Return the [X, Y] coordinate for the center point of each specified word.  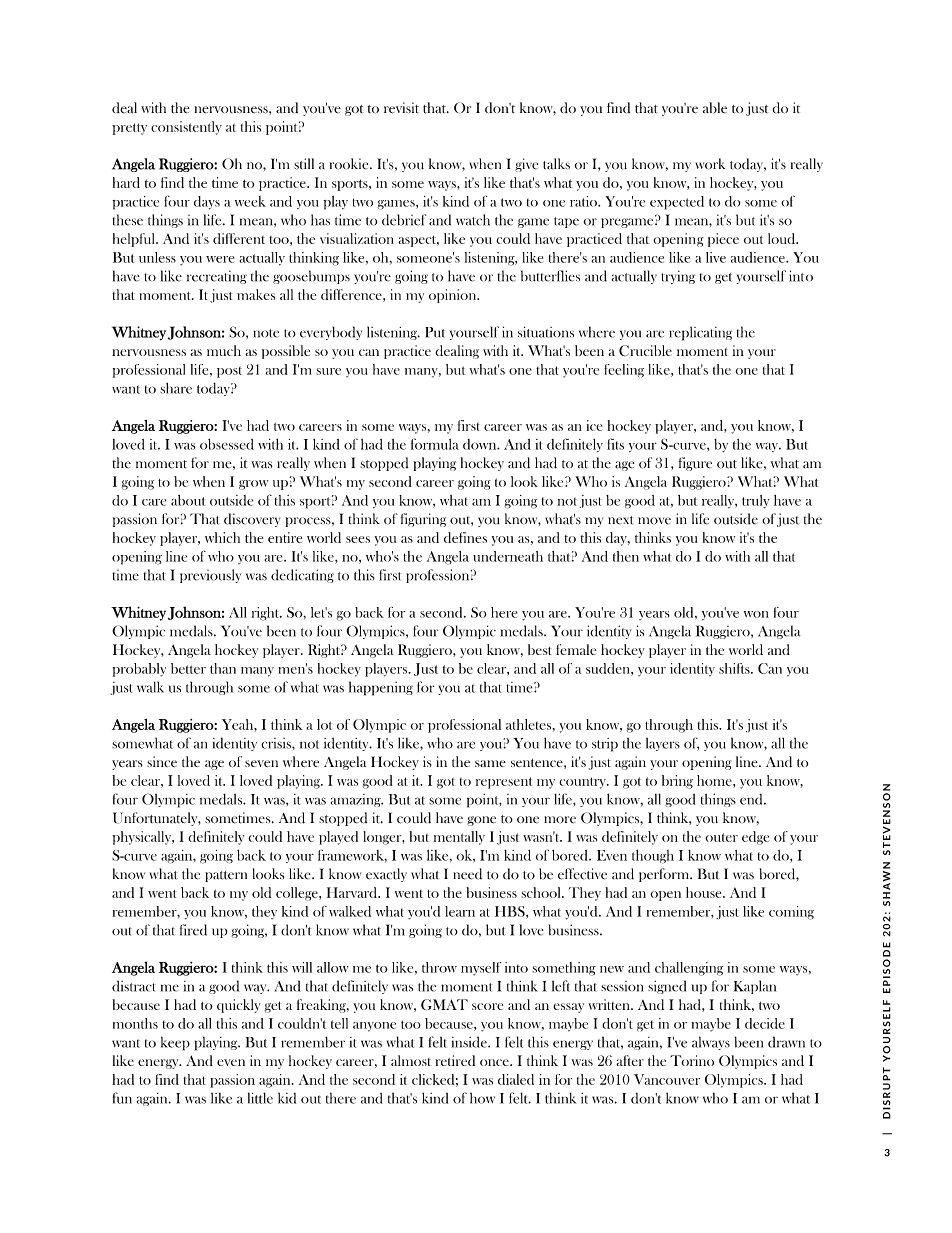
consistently [186, 128]
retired [455, 1060]
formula [435, 444]
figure [695, 464]
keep [175, 1043]
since [162, 761]
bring [677, 782]
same [490, 763]
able [715, 108]
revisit [401, 108]
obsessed [227, 444]
